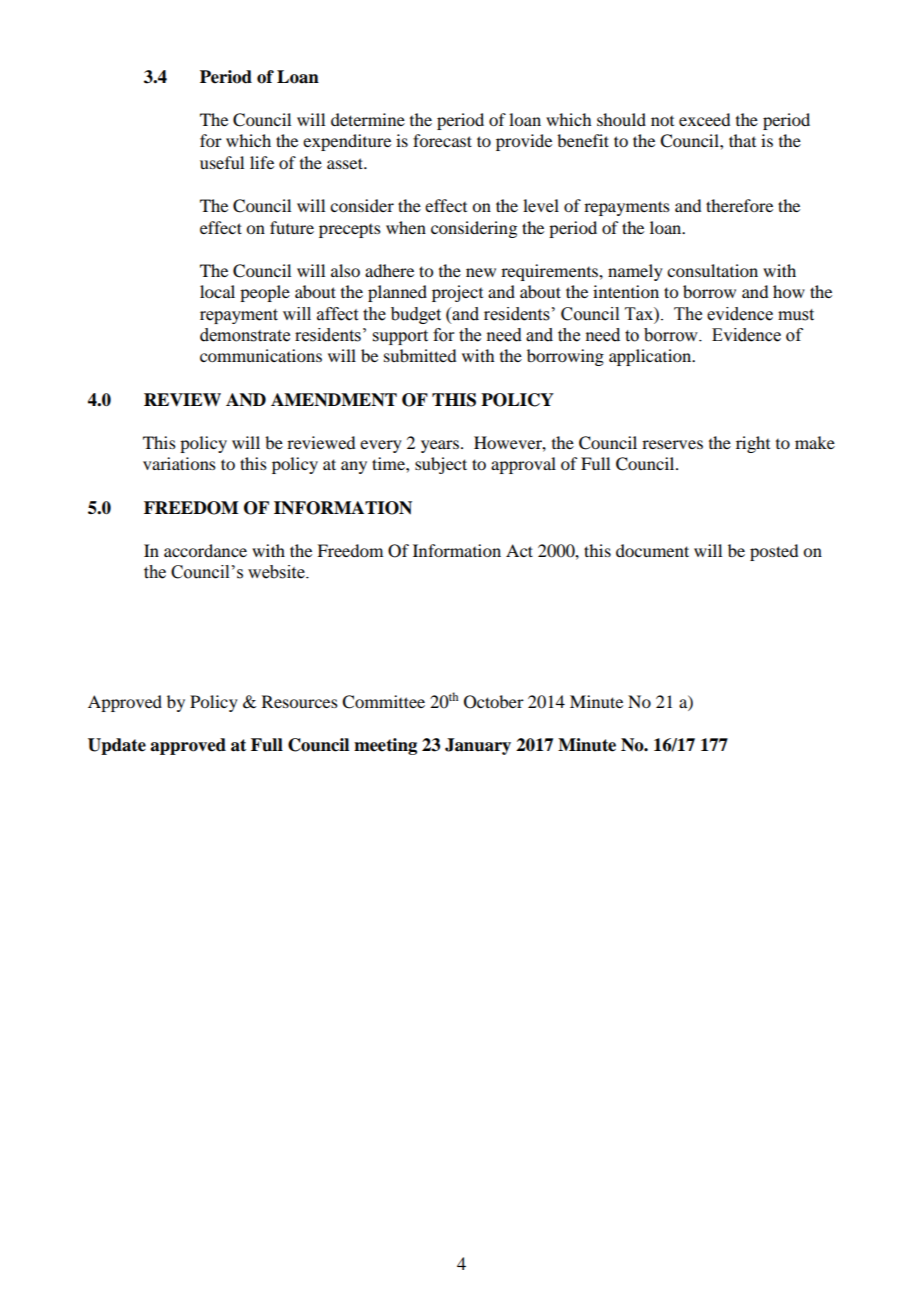  What do you see at coordinates (440, 446) in the document?
I see `years` at bounding box center [440, 446].
